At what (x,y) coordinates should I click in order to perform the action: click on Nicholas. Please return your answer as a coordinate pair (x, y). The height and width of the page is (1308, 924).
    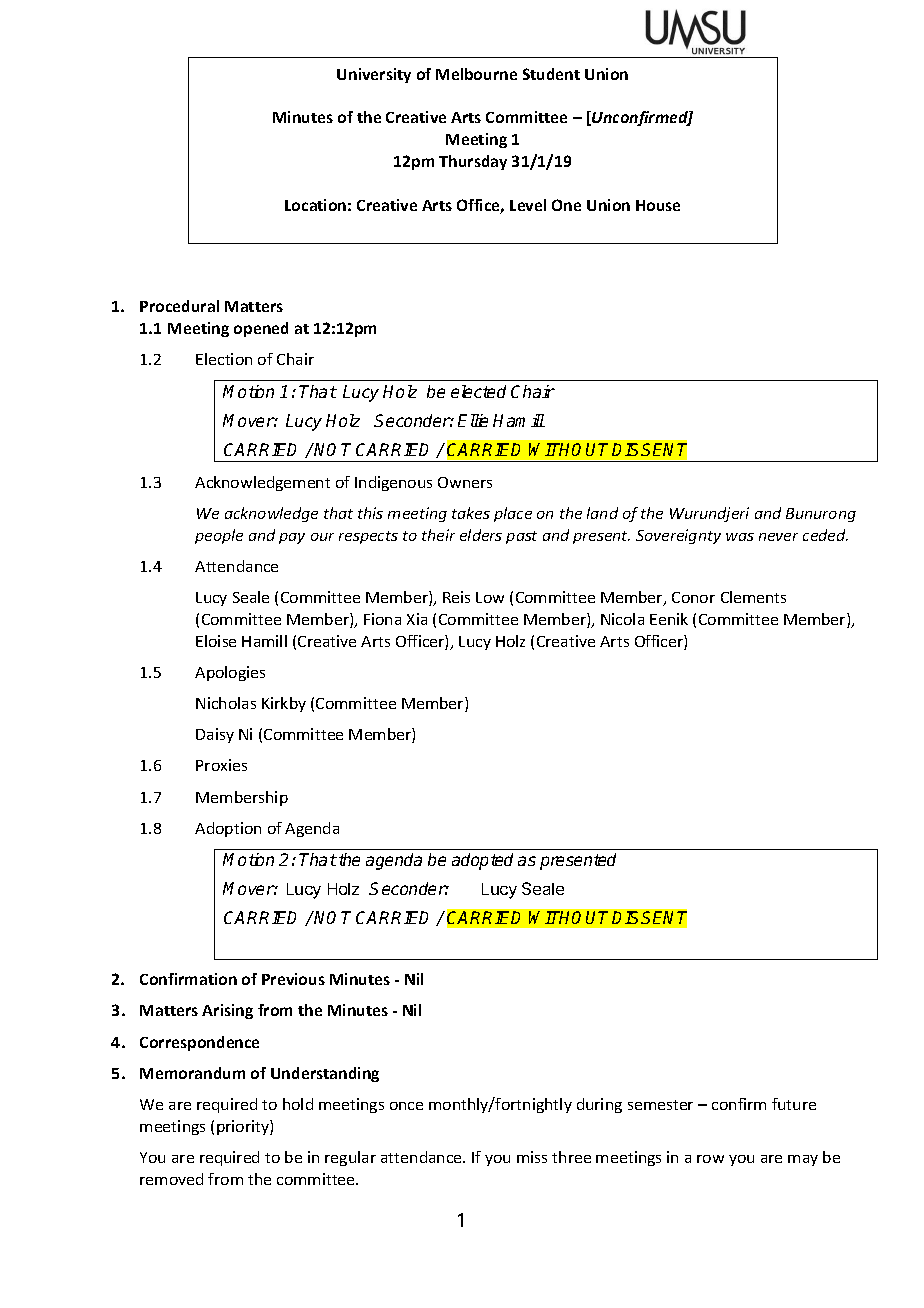
    Looking at the image, I should click on (226, 703).
